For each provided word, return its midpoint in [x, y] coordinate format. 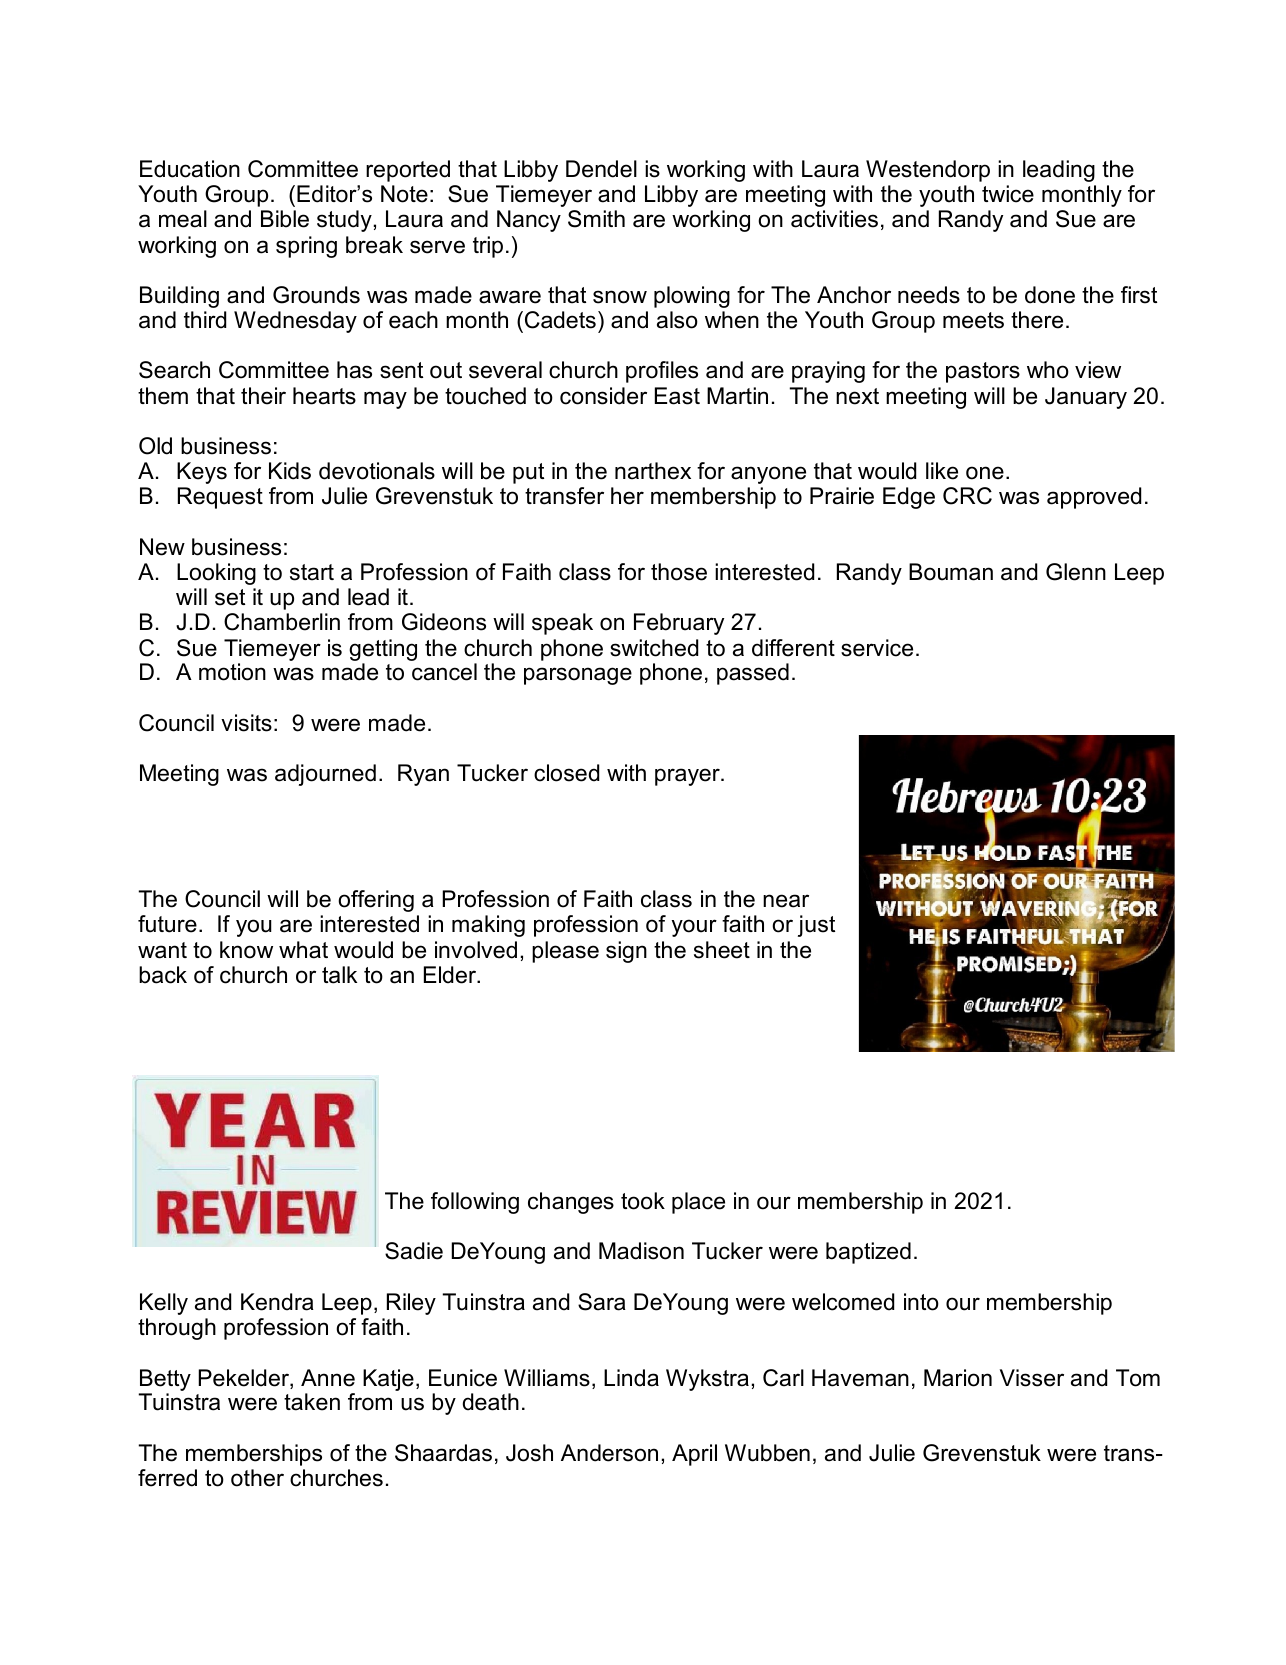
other [257, 1478]
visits [246, 723]
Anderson [609, 1453]
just [816, 926]
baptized [868, 1253]
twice [1008, 194]
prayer [688, 777]
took [643, 1201]
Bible [285, 219]
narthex [653, 471]
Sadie [414, 1251]
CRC [967, 496]
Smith [596, 219]
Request [220, 498]
